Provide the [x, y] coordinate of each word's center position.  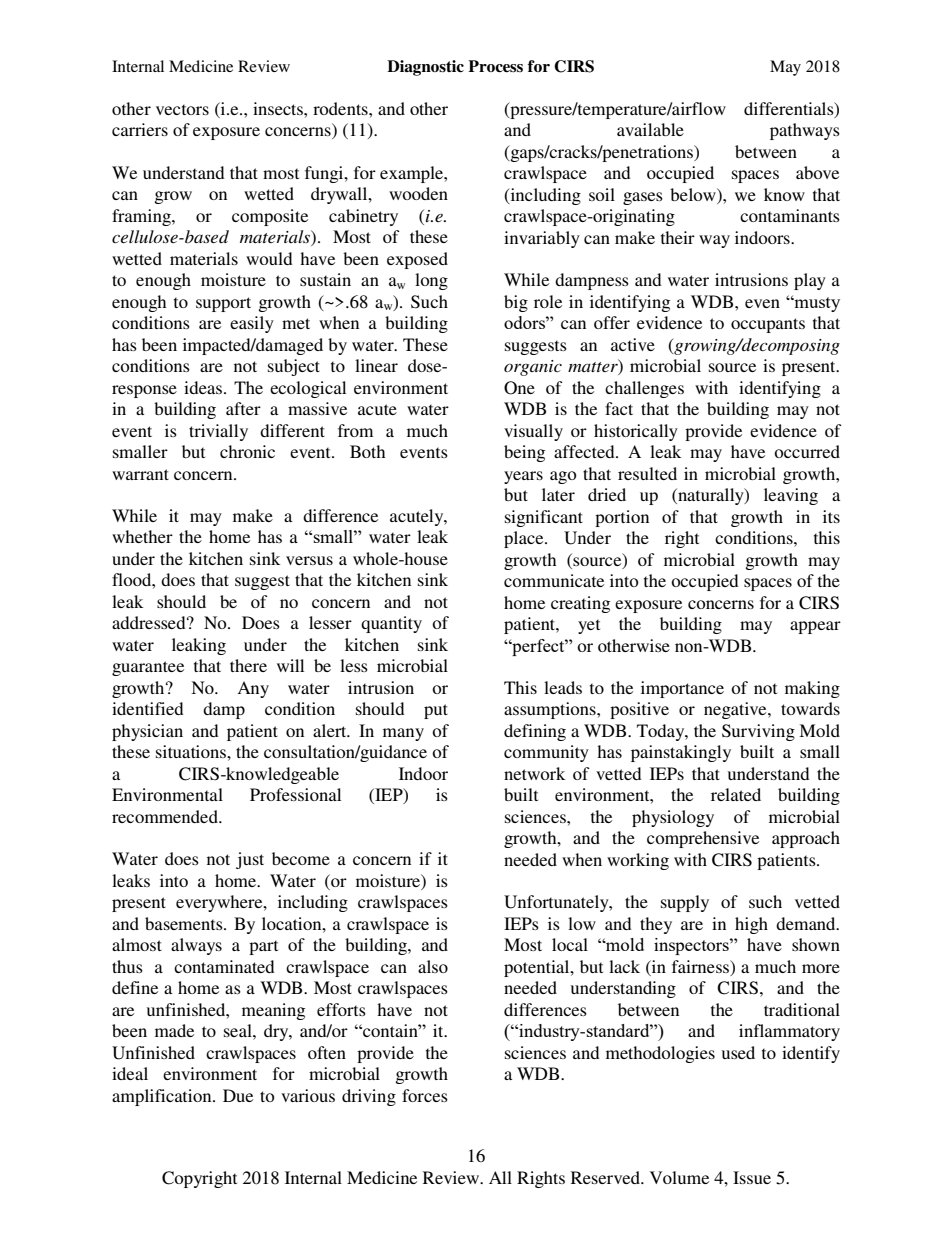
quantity [391, 624]
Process [495, 66]
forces [425, 1095]
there [248, 665]
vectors [182, 109]
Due [238, 1095]
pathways [805, 131]
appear [815, 627]
